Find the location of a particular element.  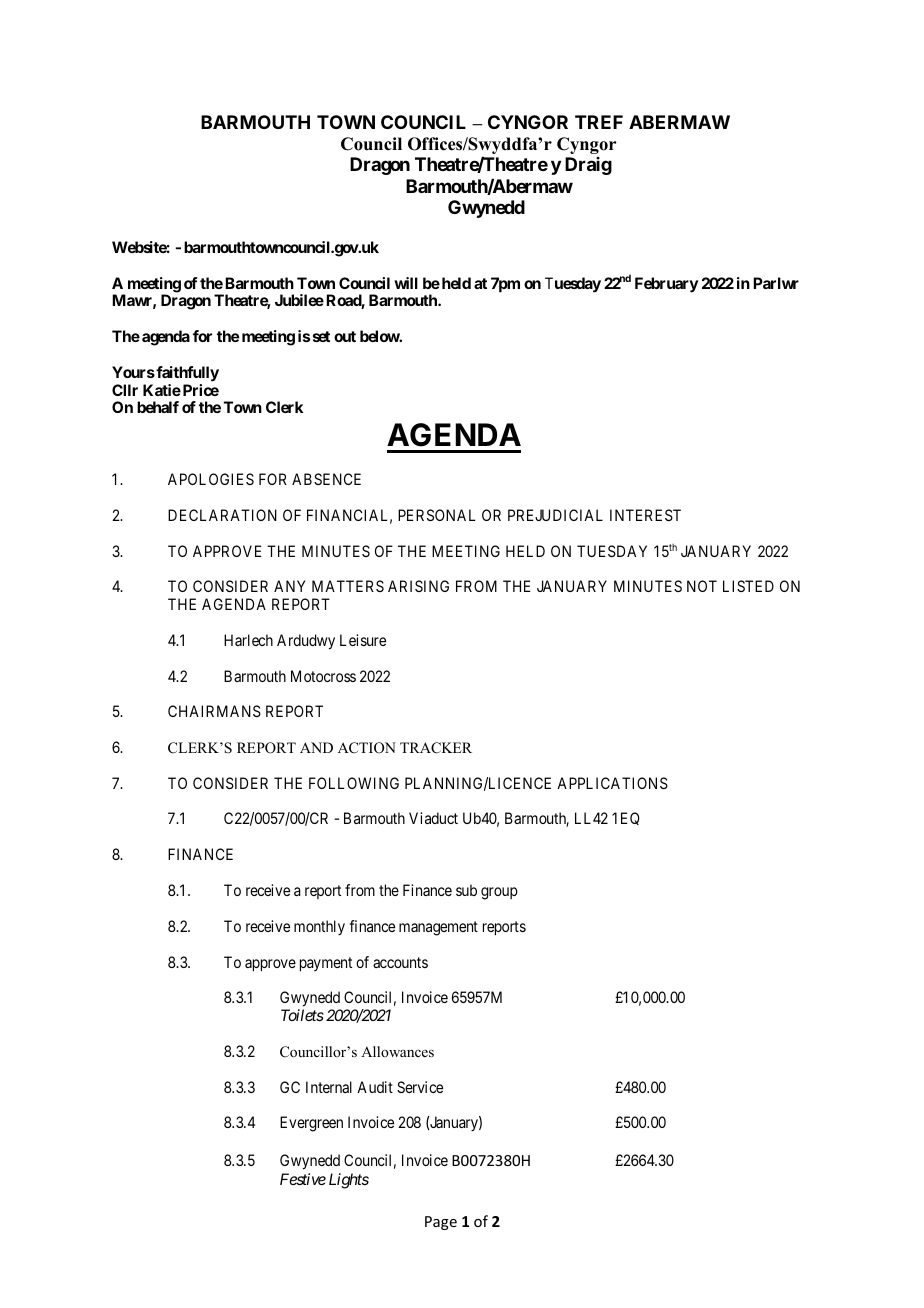

AND is located at coordinates (316, 747).
